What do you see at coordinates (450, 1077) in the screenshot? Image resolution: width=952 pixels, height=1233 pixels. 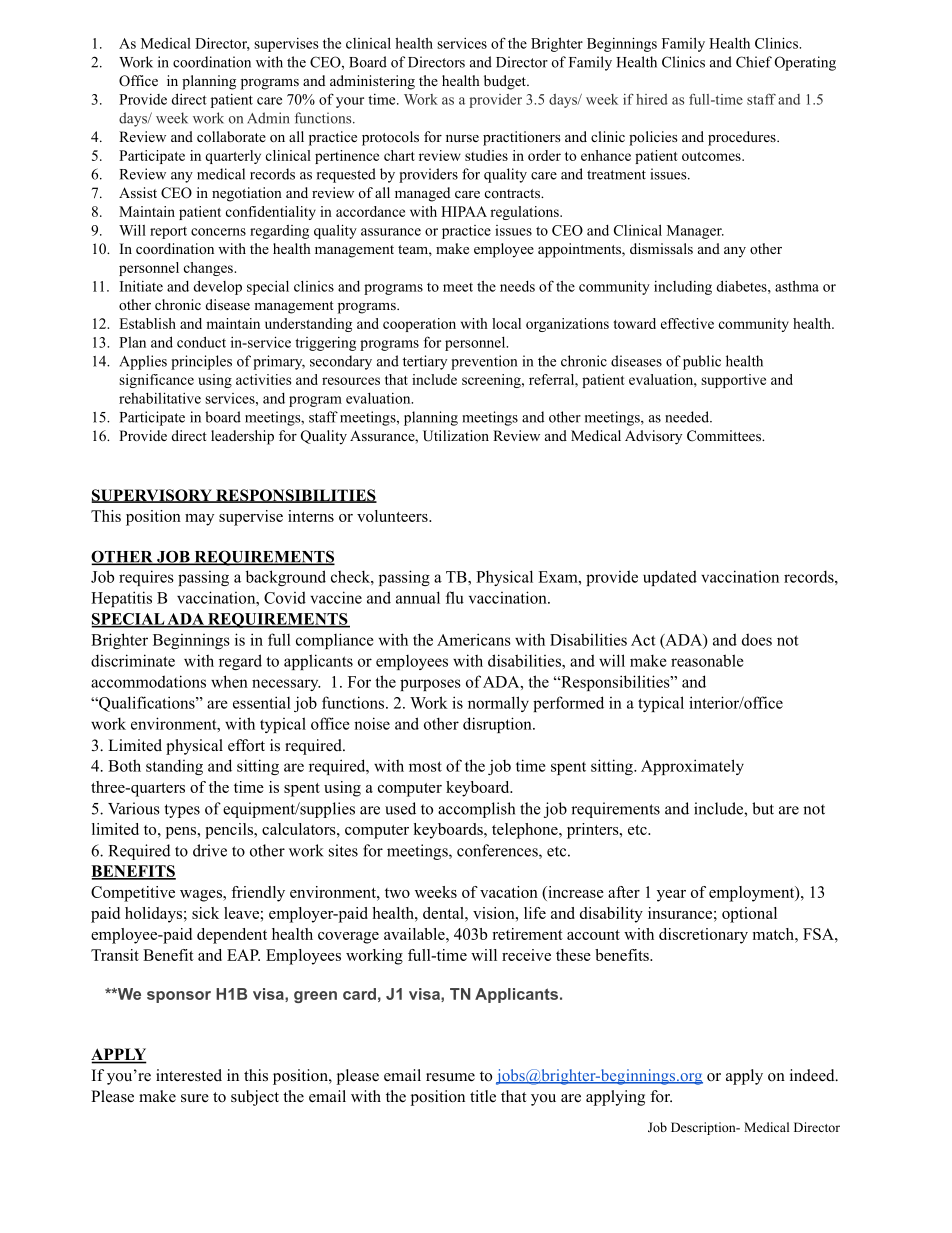 I see `resume` at bounding box center [450, 1077].
